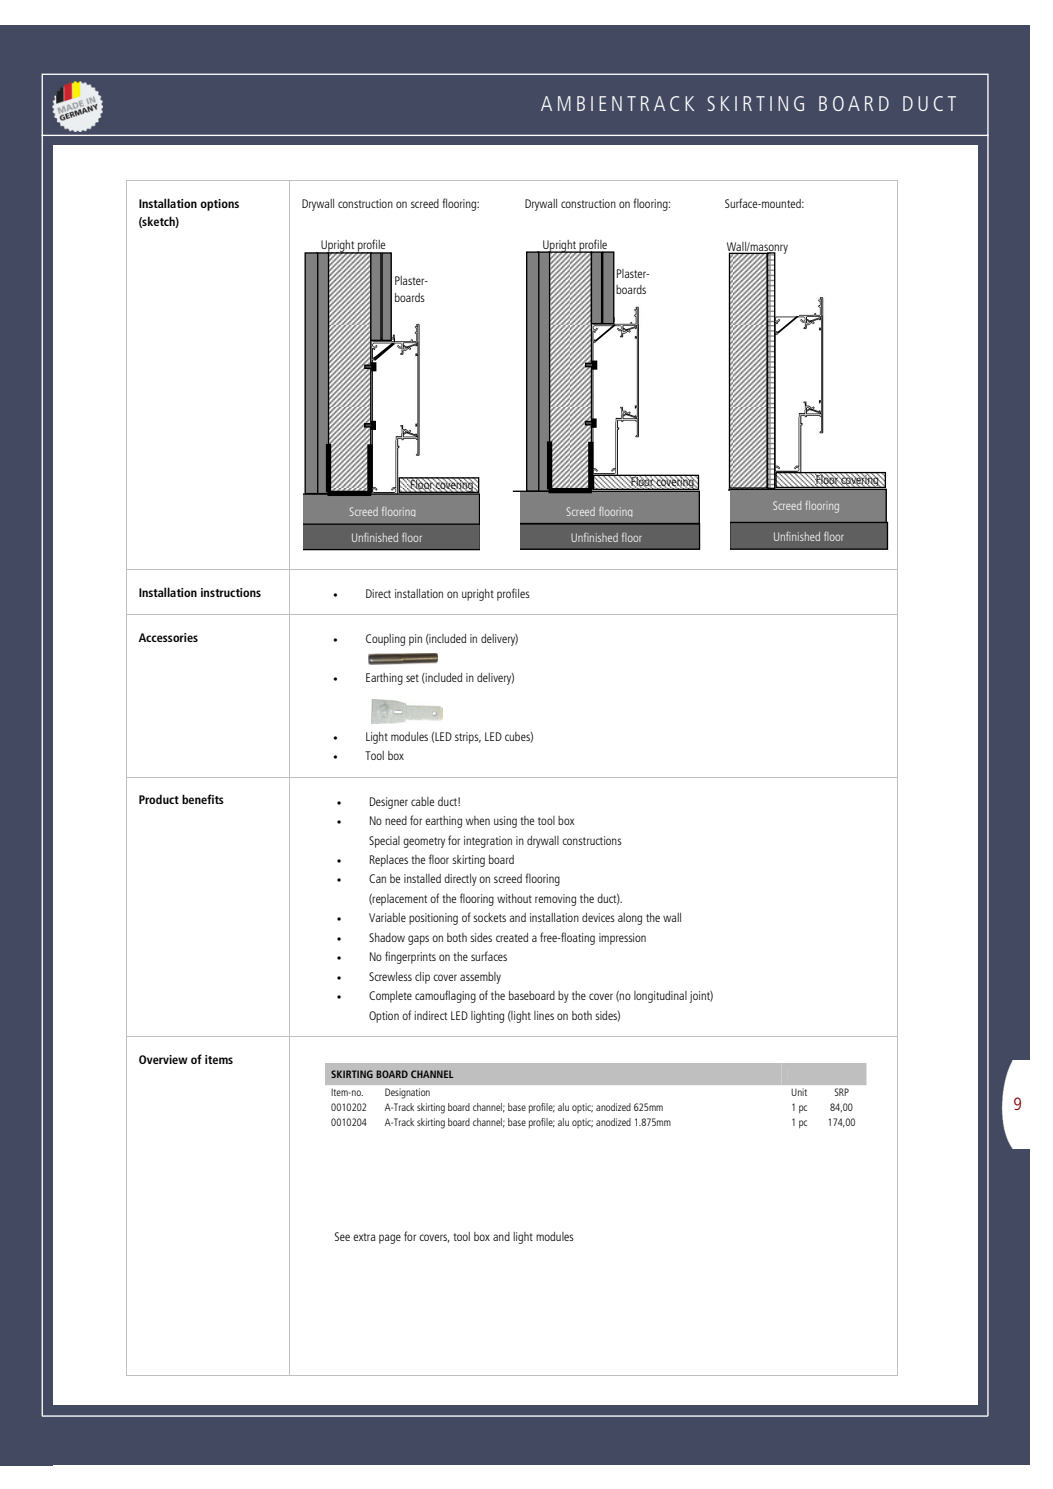  I want to click on Variable, so click(387, 917).
